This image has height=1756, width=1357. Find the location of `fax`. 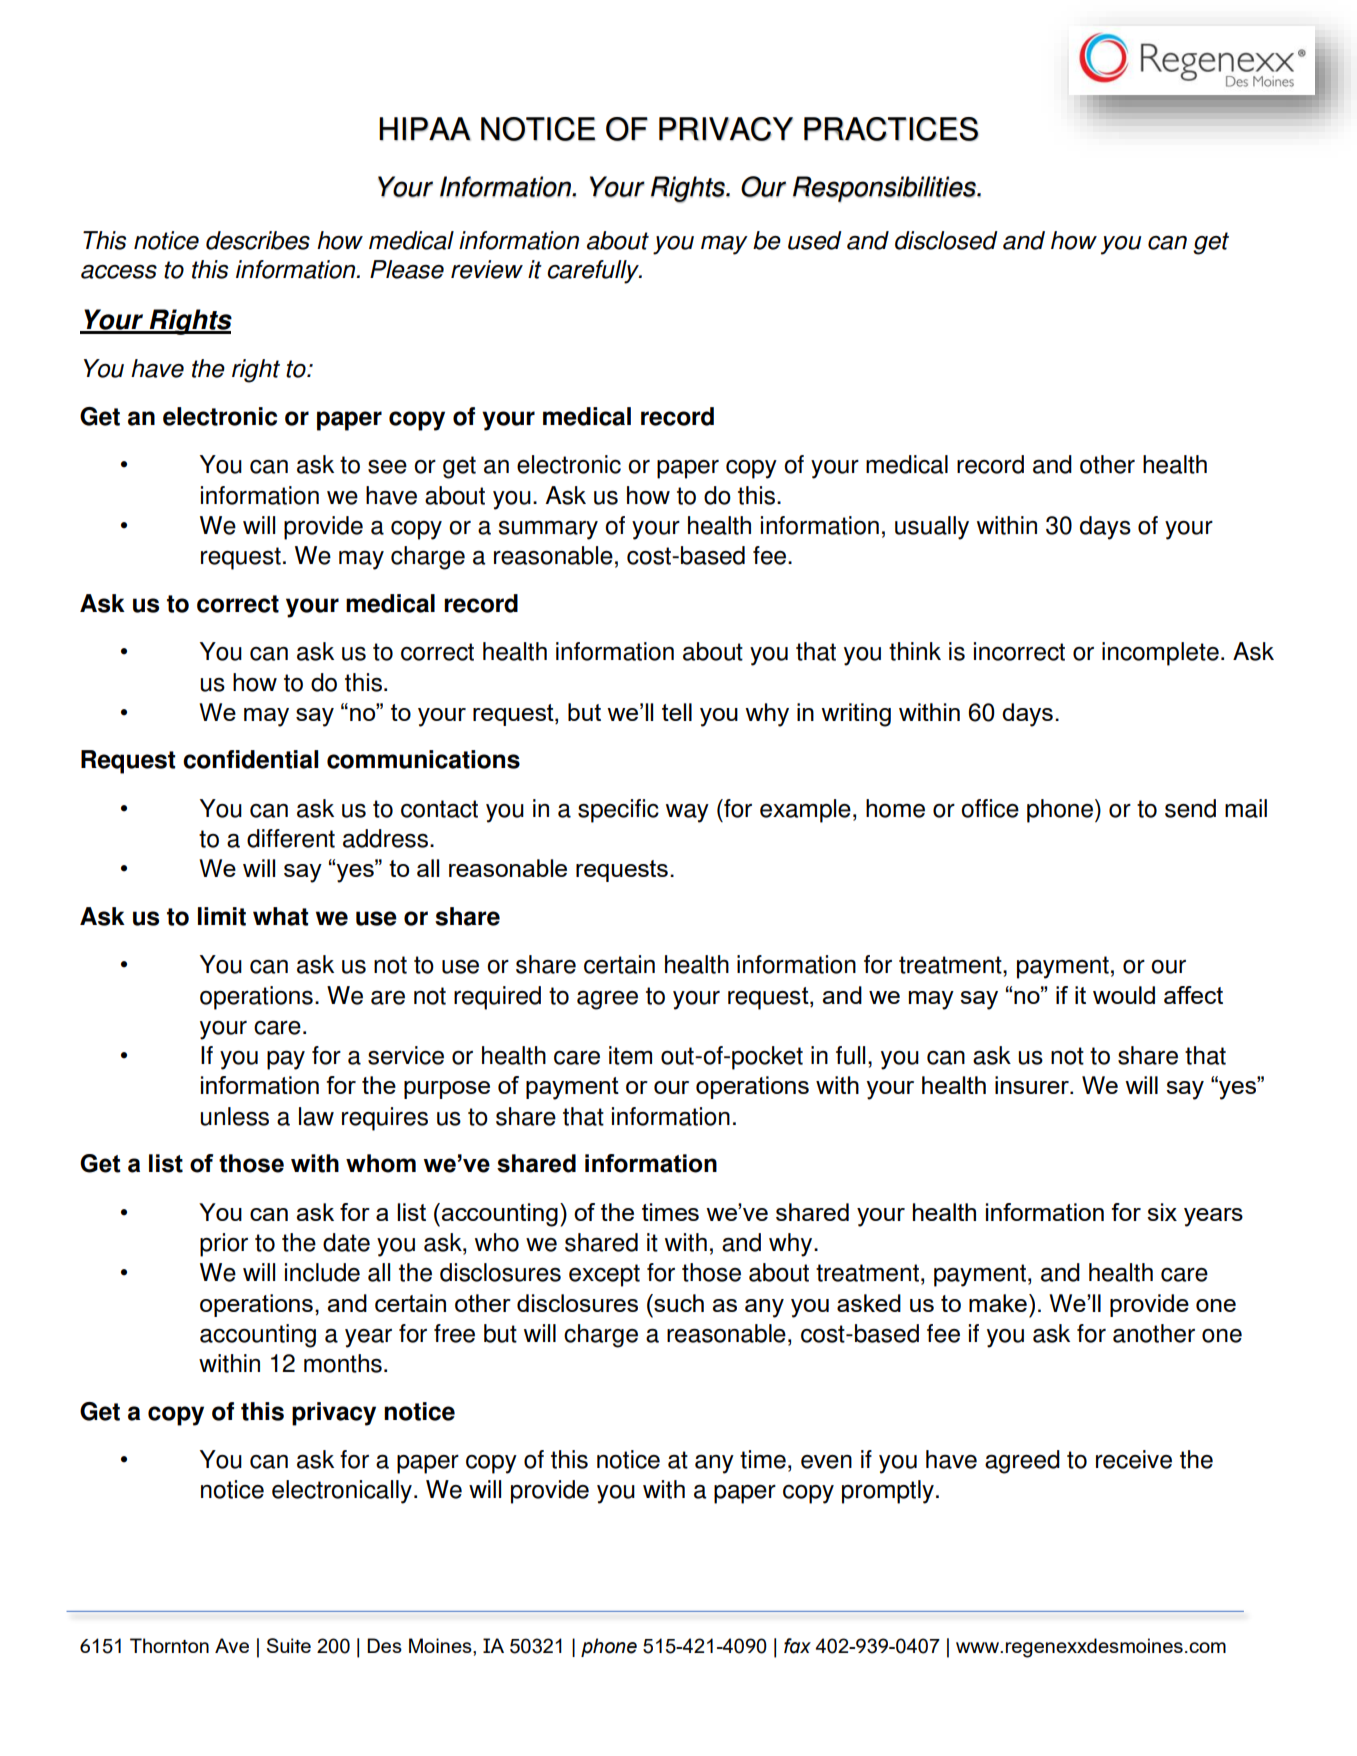

fax is located at coordinates (797, 1646).
